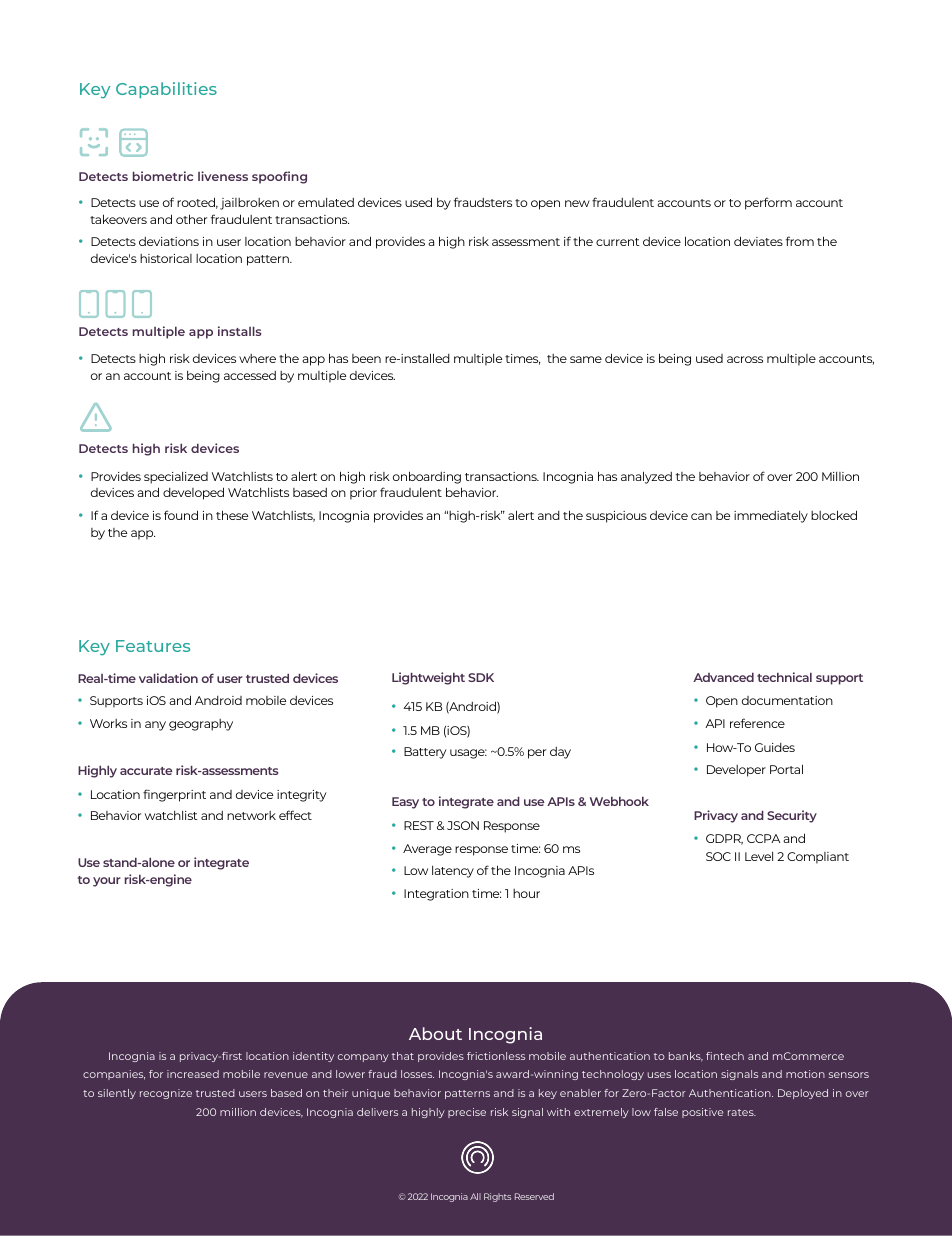  Describe the element at coordinates (166, 90) in the document. I see `Capabilities` at that location.
